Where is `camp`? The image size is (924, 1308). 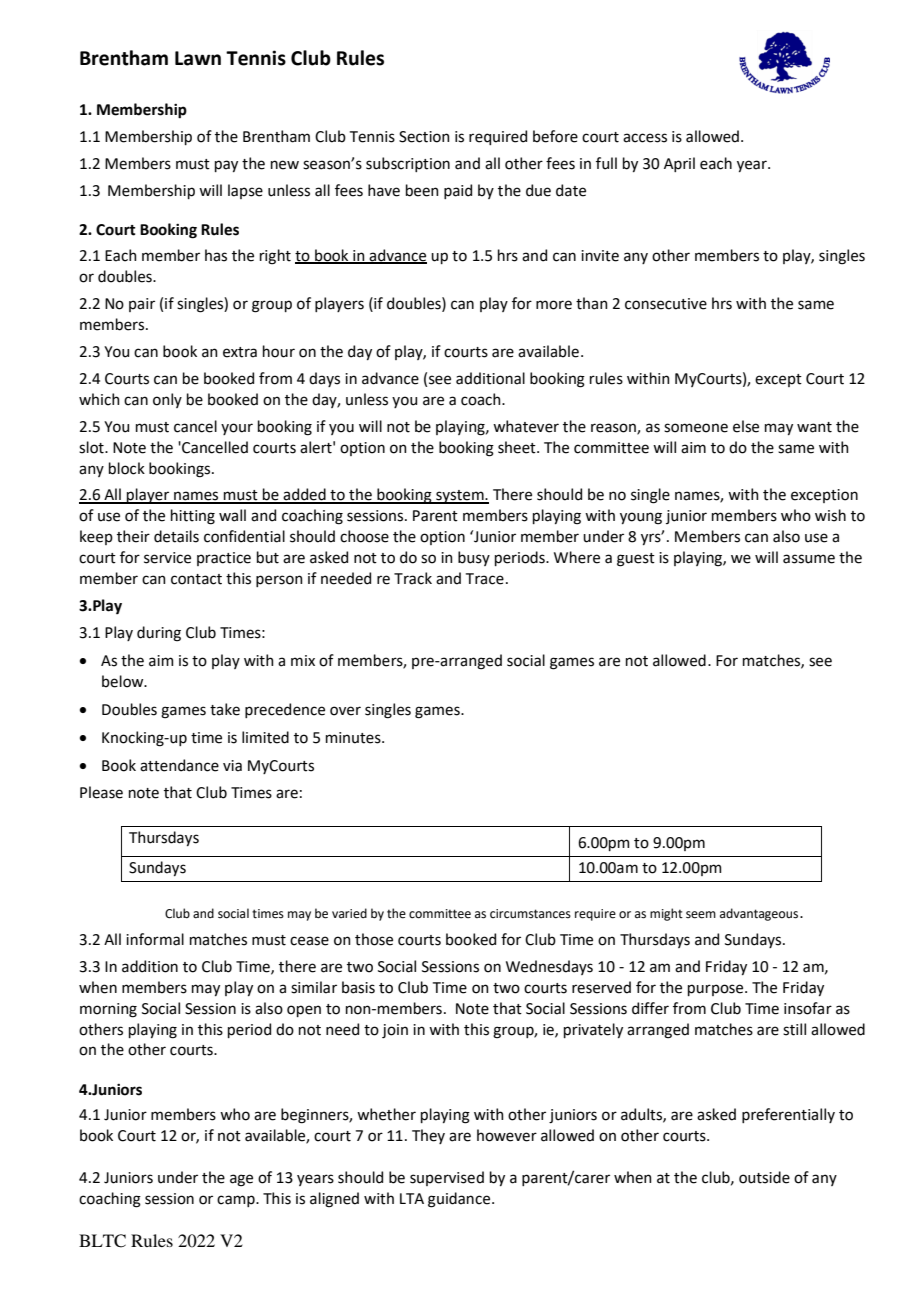 camp is located at coordinates (237, 1201).
